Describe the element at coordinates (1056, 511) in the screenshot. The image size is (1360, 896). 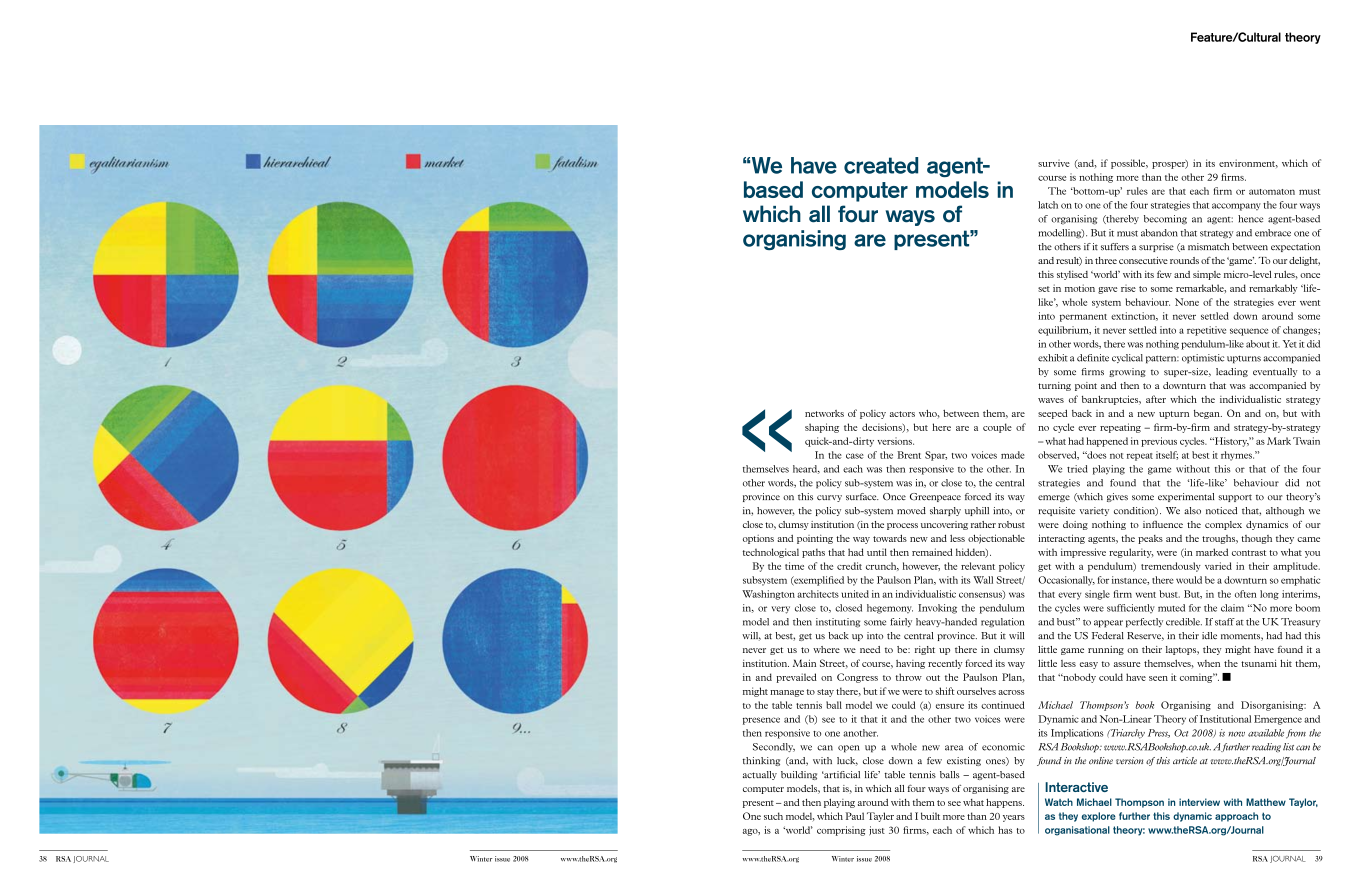
I see `requisite` at that location.
